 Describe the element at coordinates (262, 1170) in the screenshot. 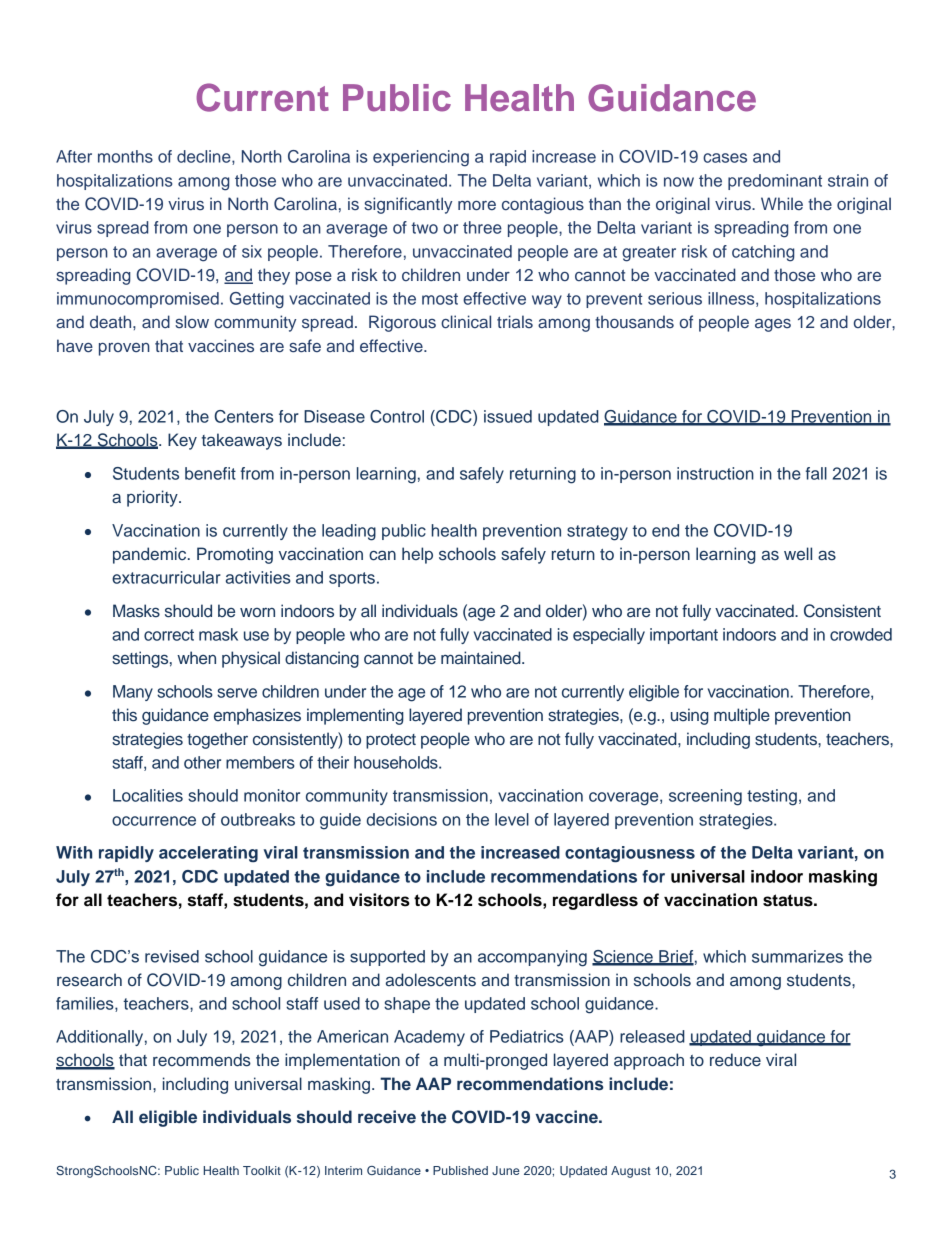

I see `Toolkit` at that location.
